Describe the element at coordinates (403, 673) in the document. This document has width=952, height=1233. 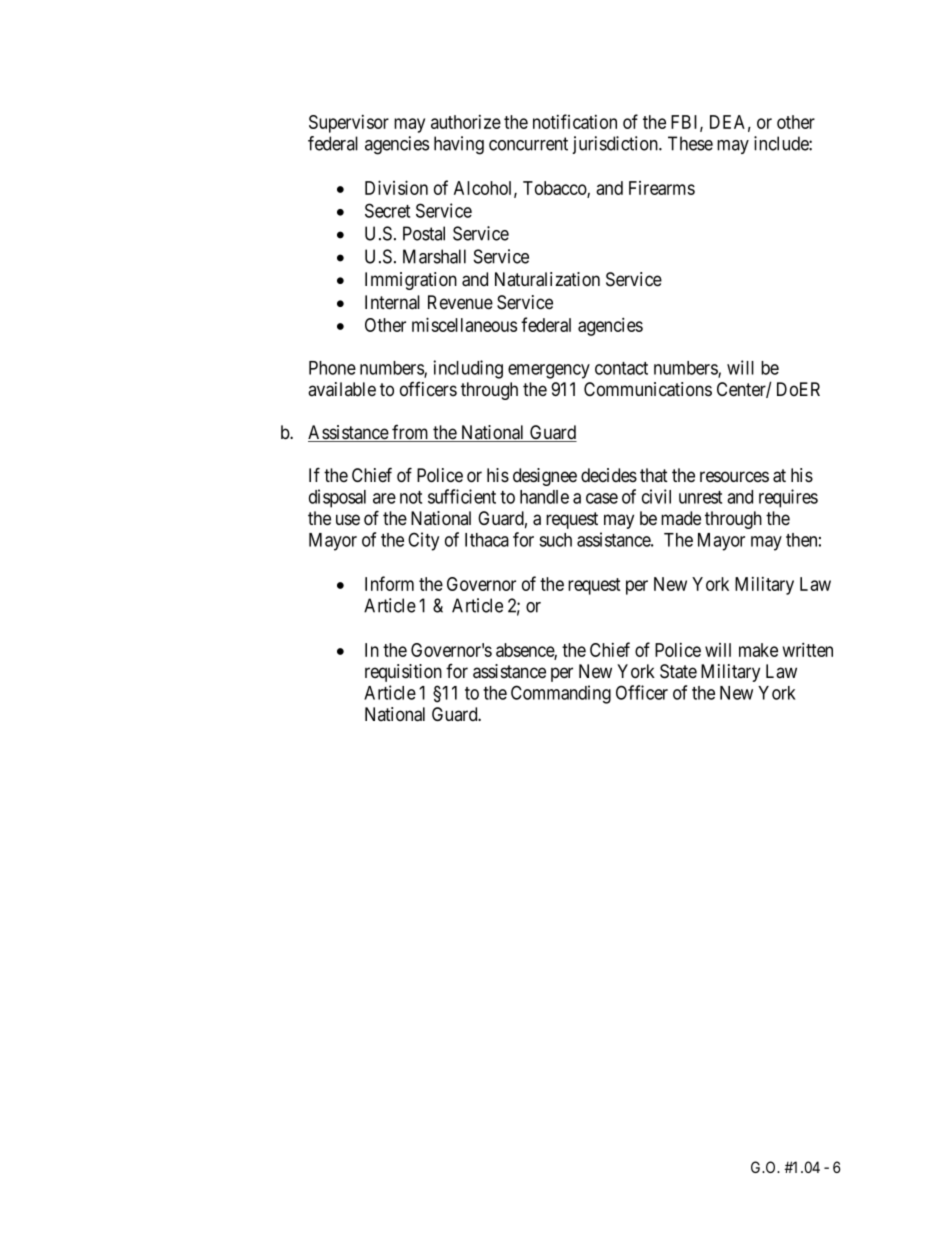
I see `requisition` at that location.
